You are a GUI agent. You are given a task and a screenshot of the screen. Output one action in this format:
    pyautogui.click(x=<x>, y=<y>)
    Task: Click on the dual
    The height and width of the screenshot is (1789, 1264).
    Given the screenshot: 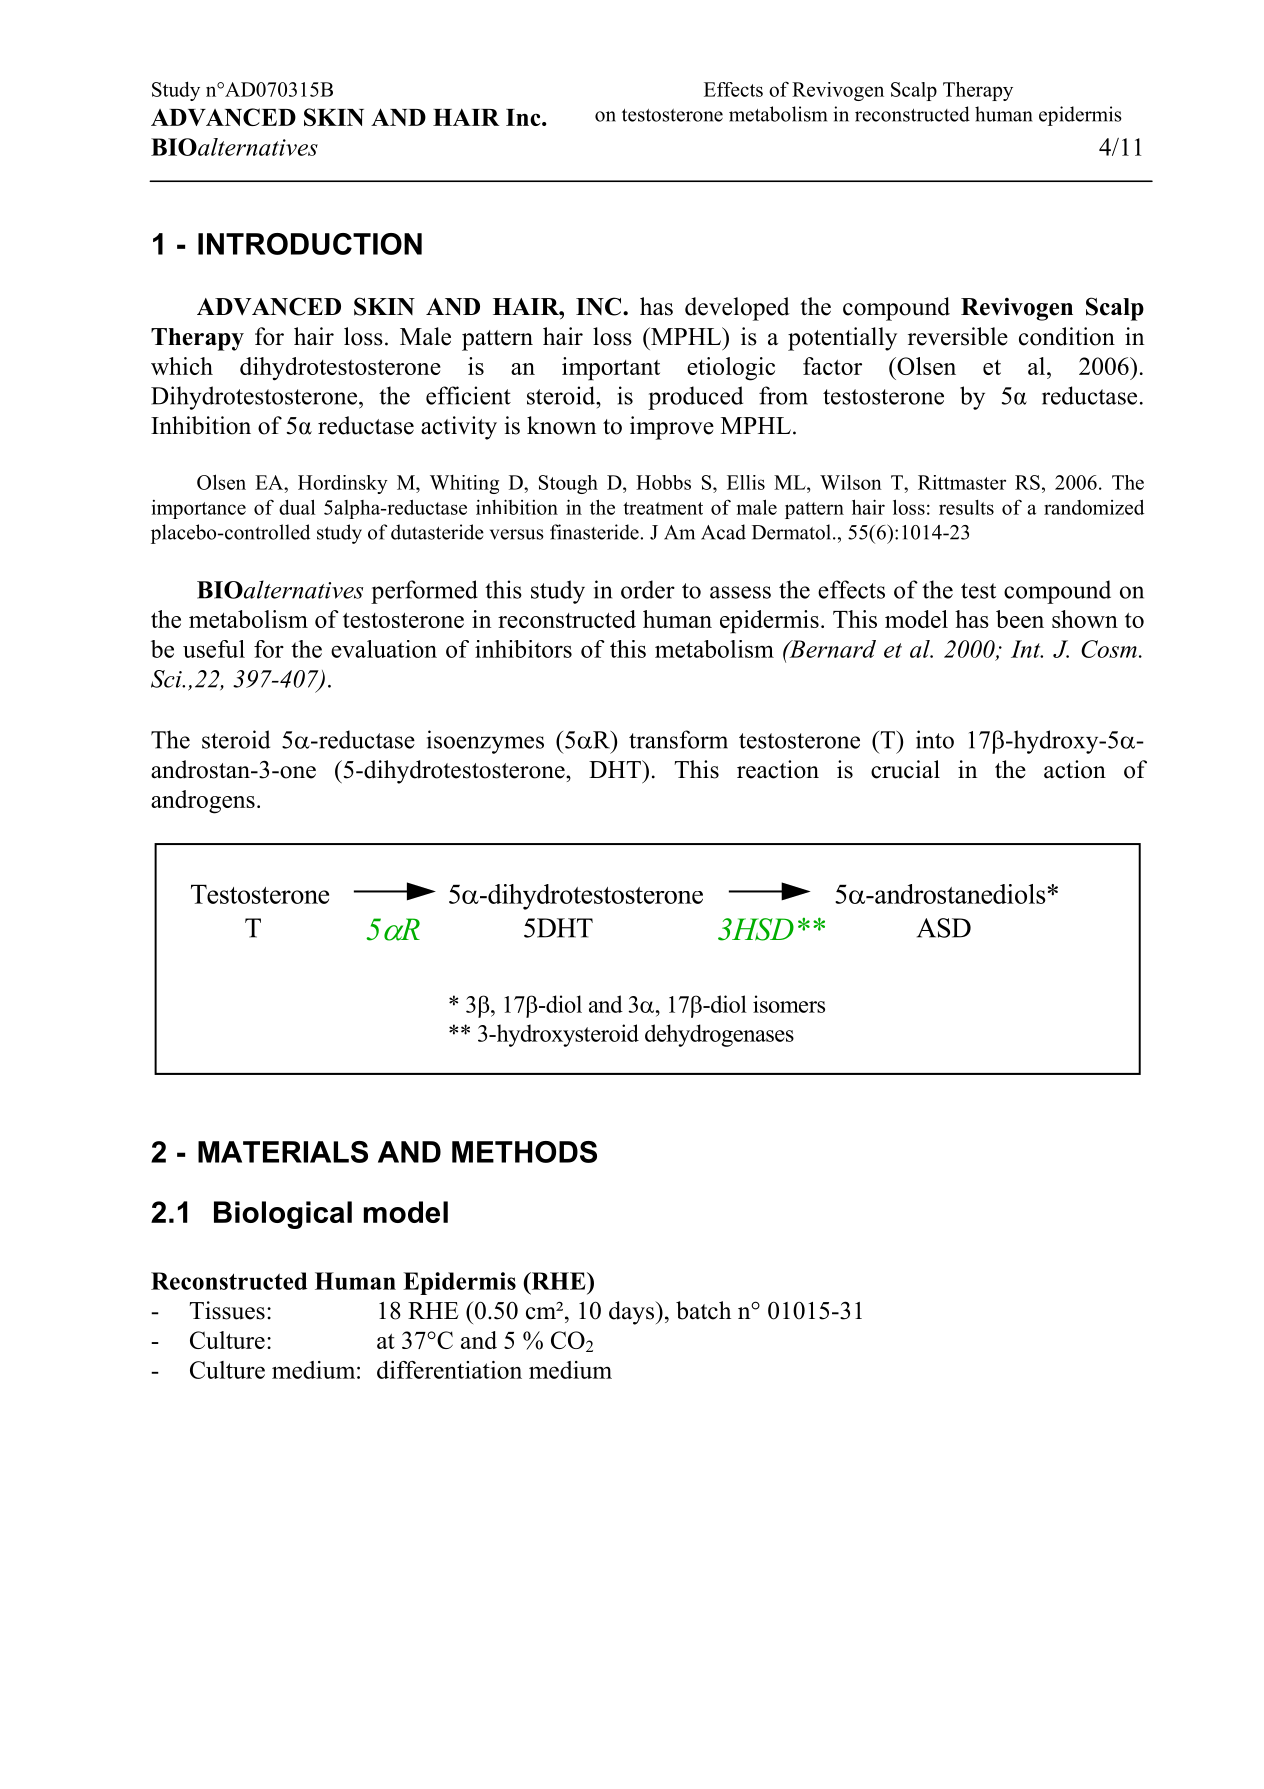 What is the action you would take?
    pyautogui.click(x=297, y=507)
